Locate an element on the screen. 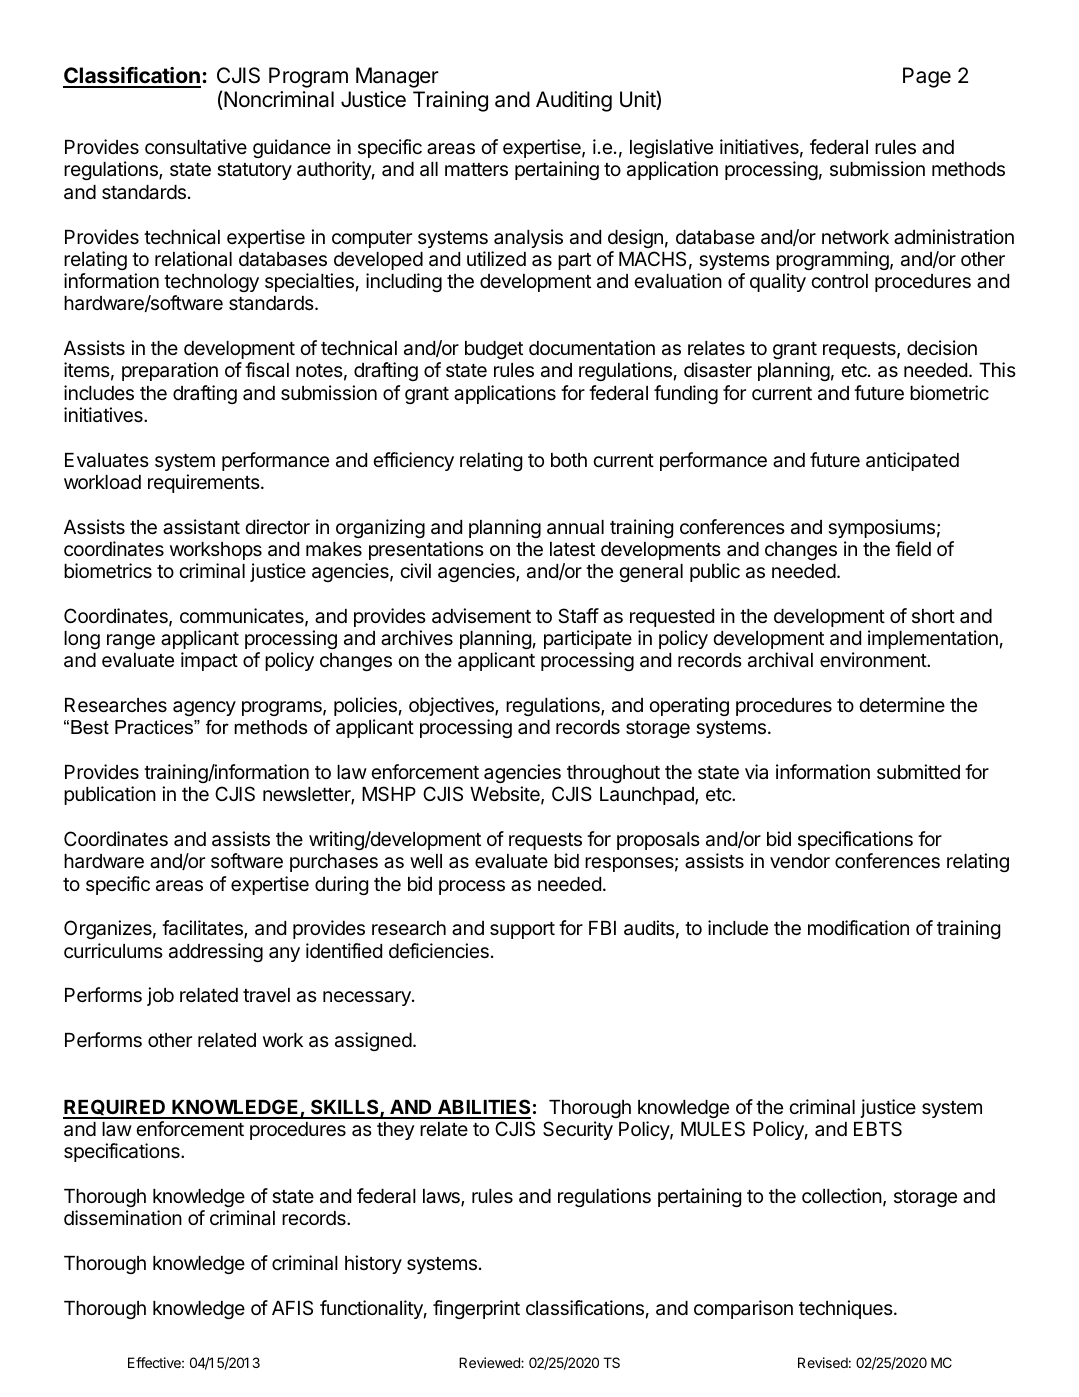  annual is located at coordinates (575, 527).
